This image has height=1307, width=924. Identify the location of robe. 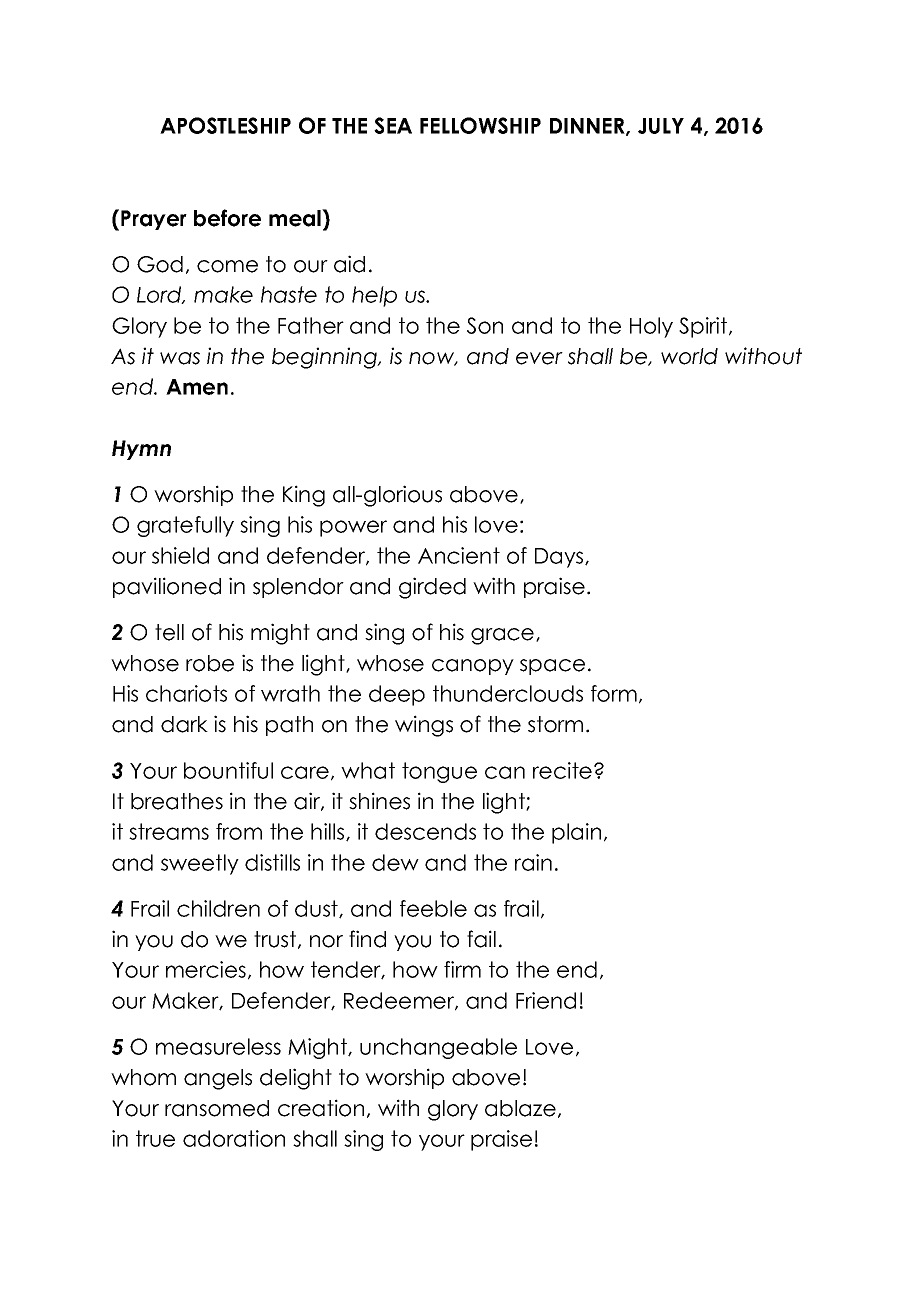
(210, 663).
